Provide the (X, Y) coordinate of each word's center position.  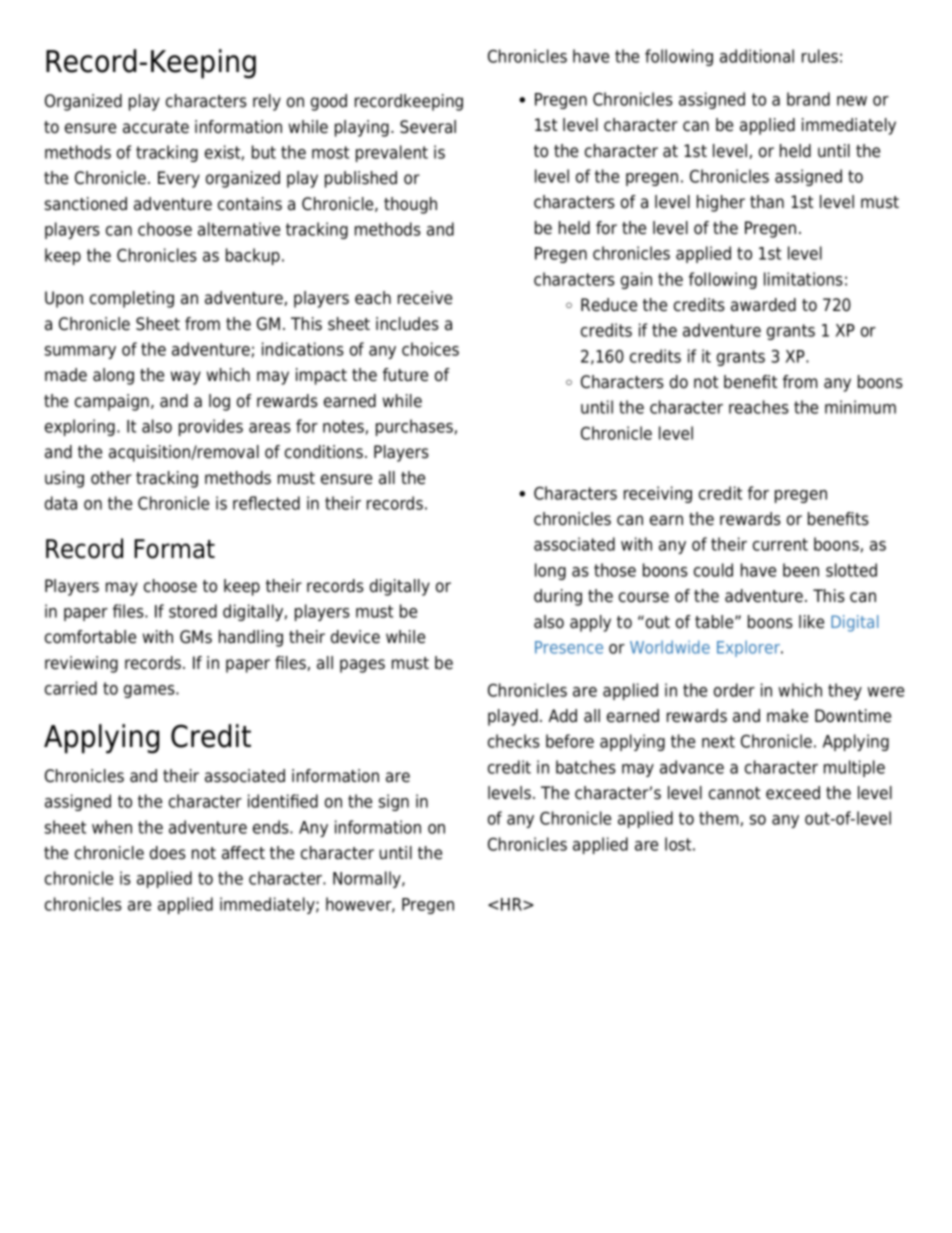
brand (808, 99)
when (112, 827)
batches (586, 767)
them (718, 818)
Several (428, 127)
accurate (156, 127)
